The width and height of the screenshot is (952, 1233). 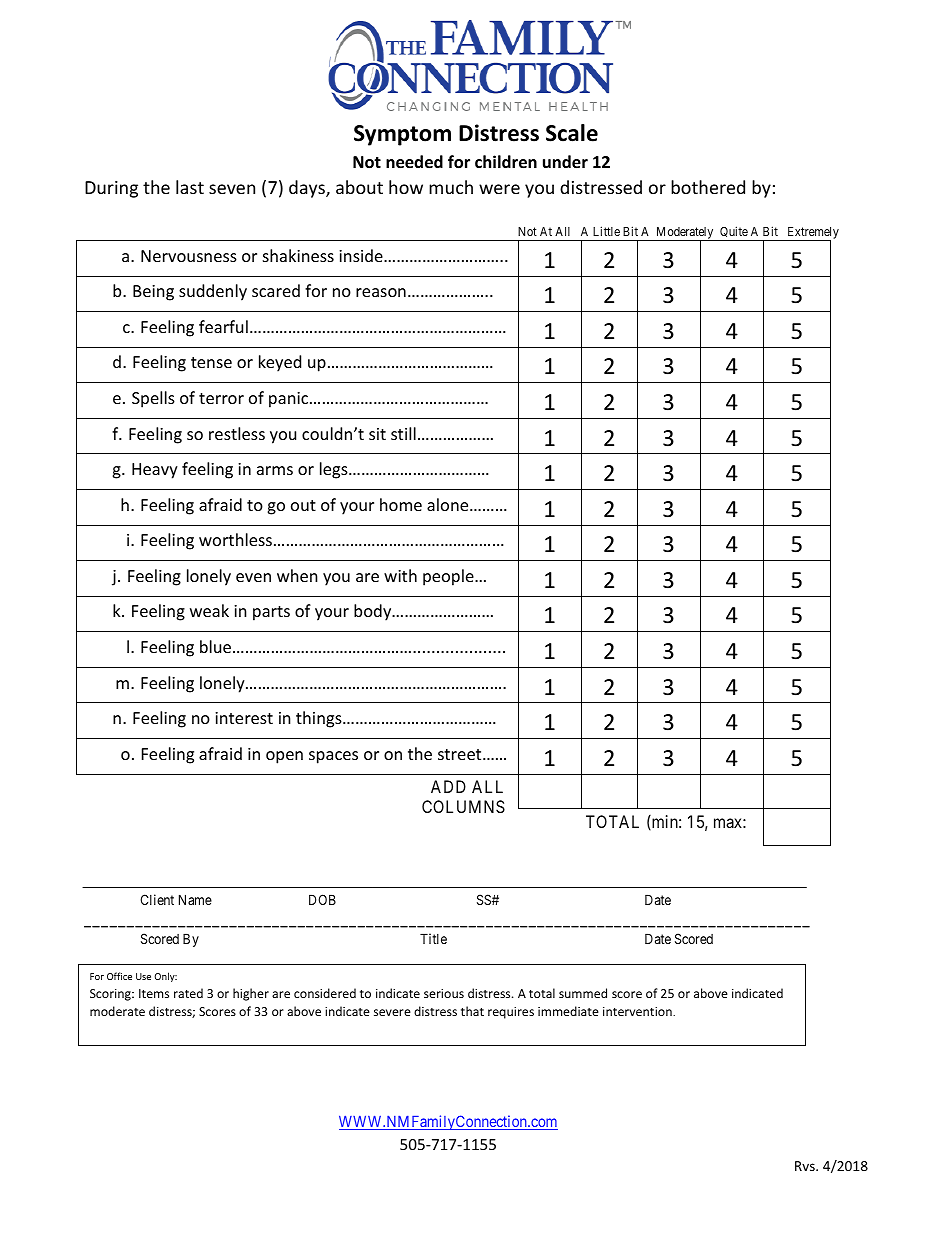 What do you see at coordinates (190, 187) in the screenshot?
I see `last` at bounding box center [190, 187].
